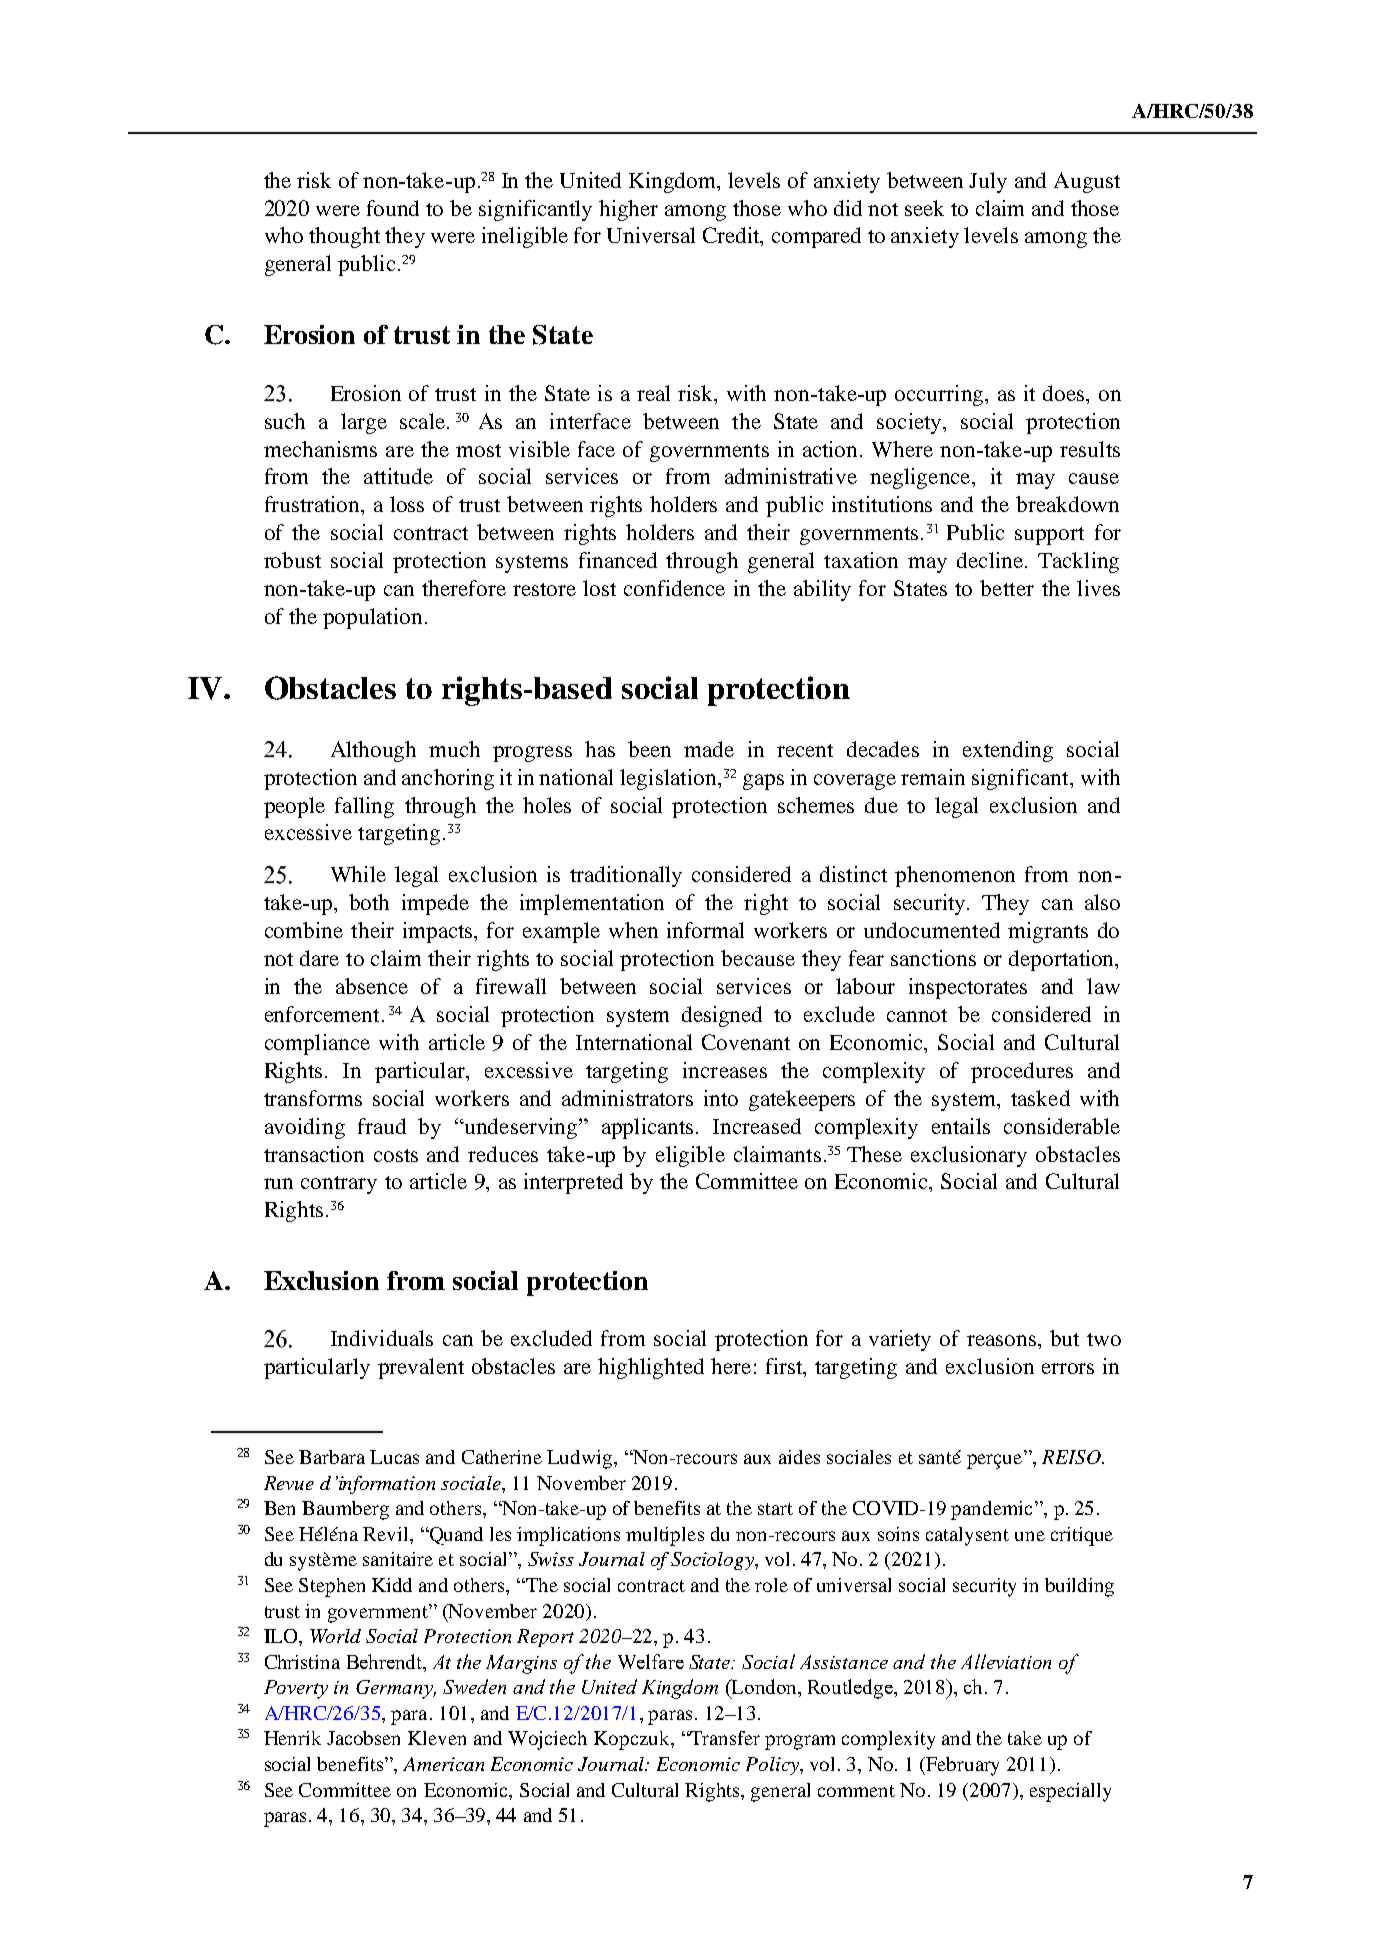 Image resolution: width=1385 pixels, height=1959 pixels. I want to click on July, so click(988, 182).
